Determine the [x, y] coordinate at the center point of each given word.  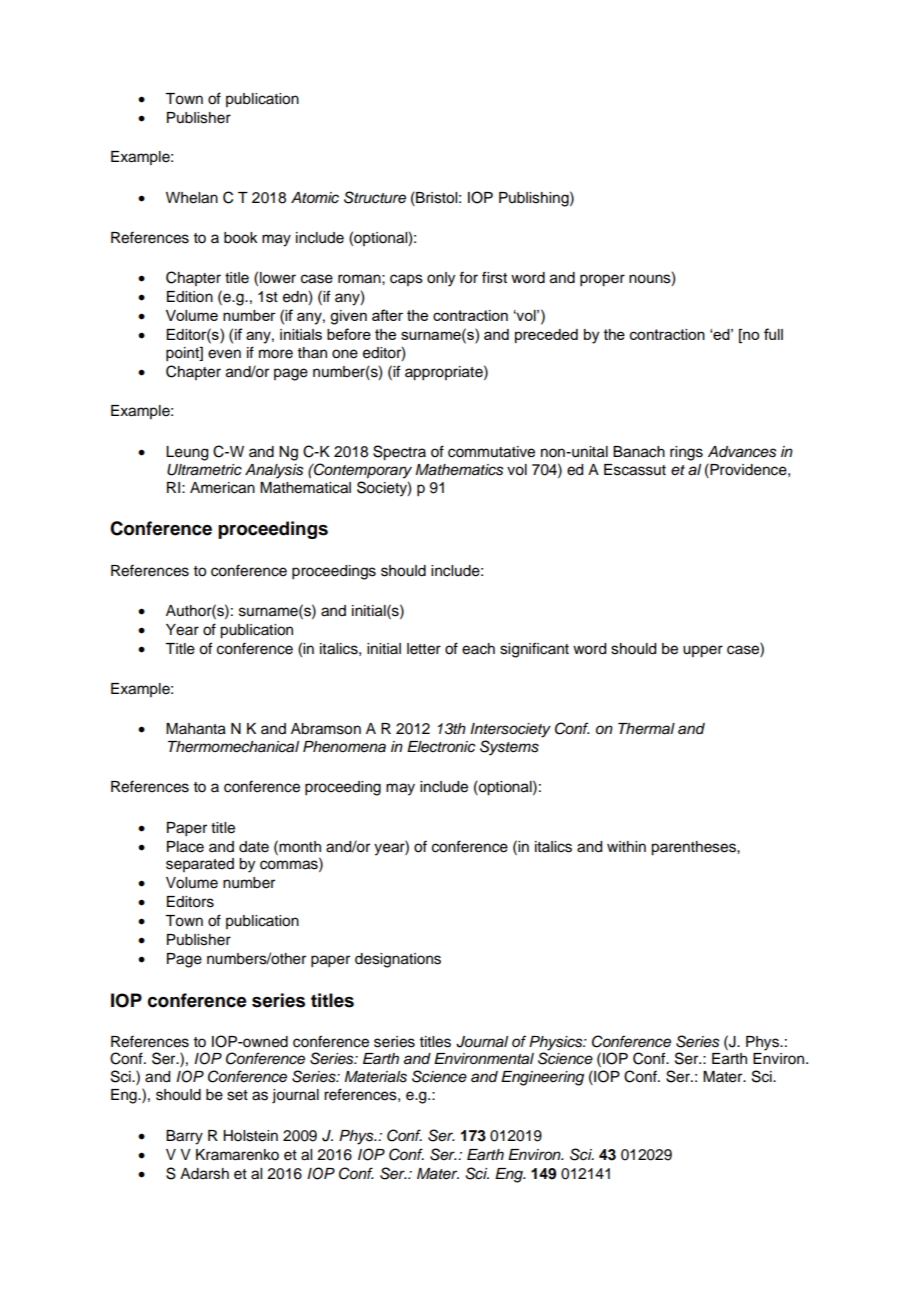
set [237, 1095]
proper [602, 280]
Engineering [542, 1078]
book [241, 238]
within [626, 846]
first [494, 277]
